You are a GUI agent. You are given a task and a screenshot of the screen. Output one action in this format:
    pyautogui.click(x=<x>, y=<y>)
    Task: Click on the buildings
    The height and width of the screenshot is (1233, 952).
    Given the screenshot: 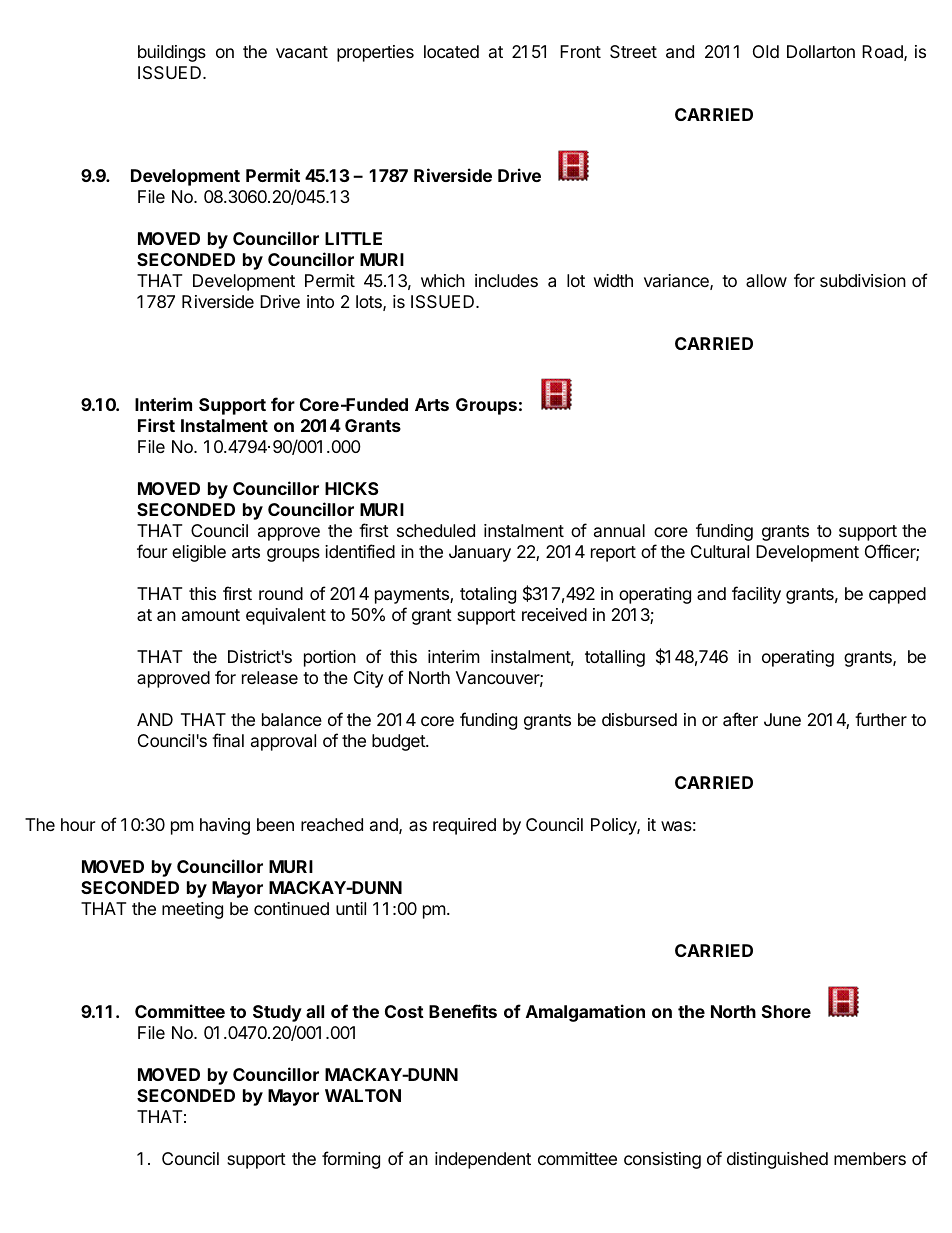 What is the action you would take?
    pyautogui.click(x=172, y=53)
